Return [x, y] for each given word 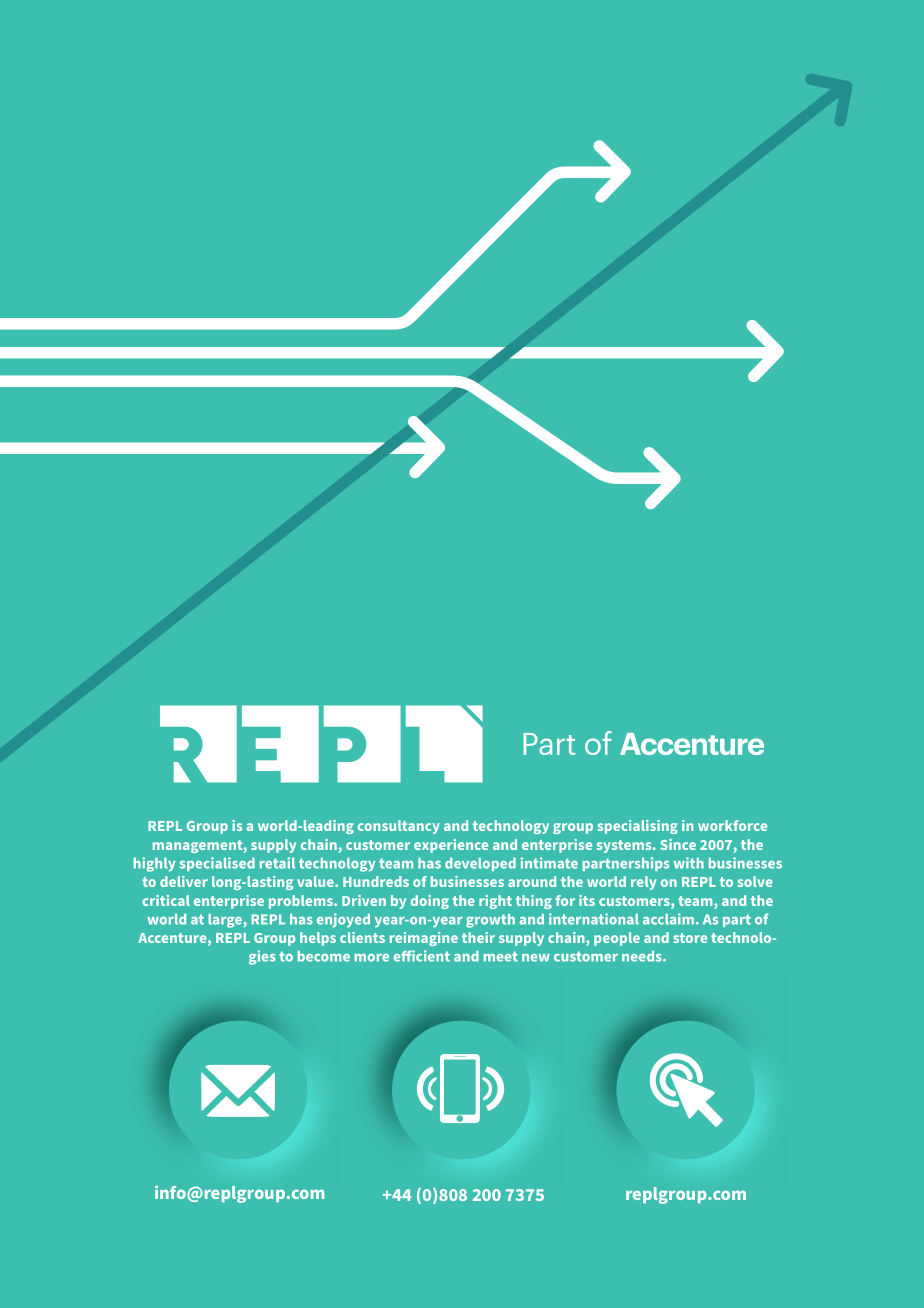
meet [501, 956]
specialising [638, 827]
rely [644, 883]
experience [451, 846]
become [324, 956]
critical [166, 900]
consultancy [398, 827]
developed [480, 864]
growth [490, 921]
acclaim [670, 919]
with [689, 863]
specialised [217, 864]
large [226, 921]
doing [430, 902]
